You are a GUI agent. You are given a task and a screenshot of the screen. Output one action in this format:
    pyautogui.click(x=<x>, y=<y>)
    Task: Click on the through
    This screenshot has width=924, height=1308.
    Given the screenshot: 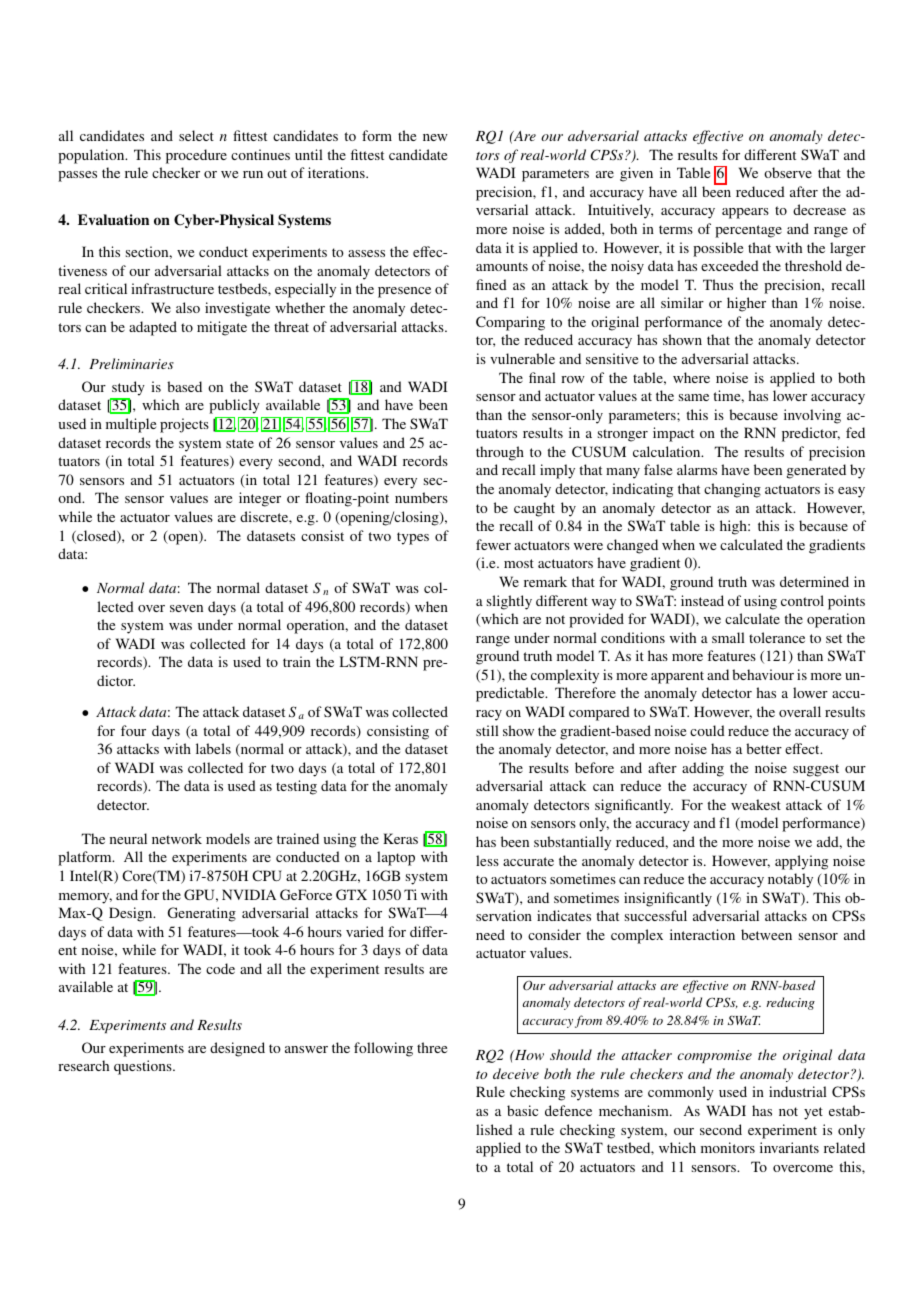 What is the action you would take?
    pyautogui.click(x=500, y=453)
